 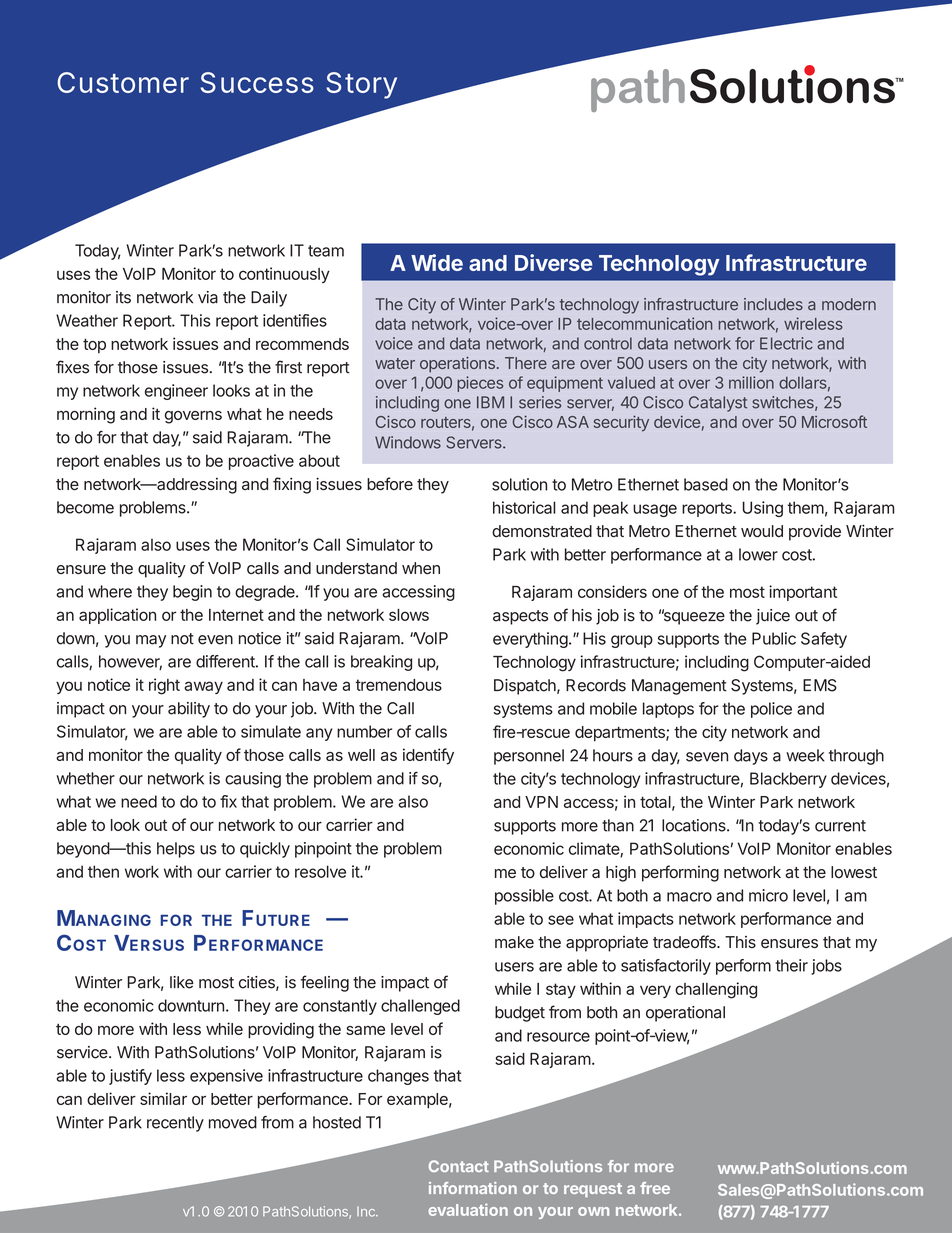 I want to click on may, so click(x=151, y=641).
